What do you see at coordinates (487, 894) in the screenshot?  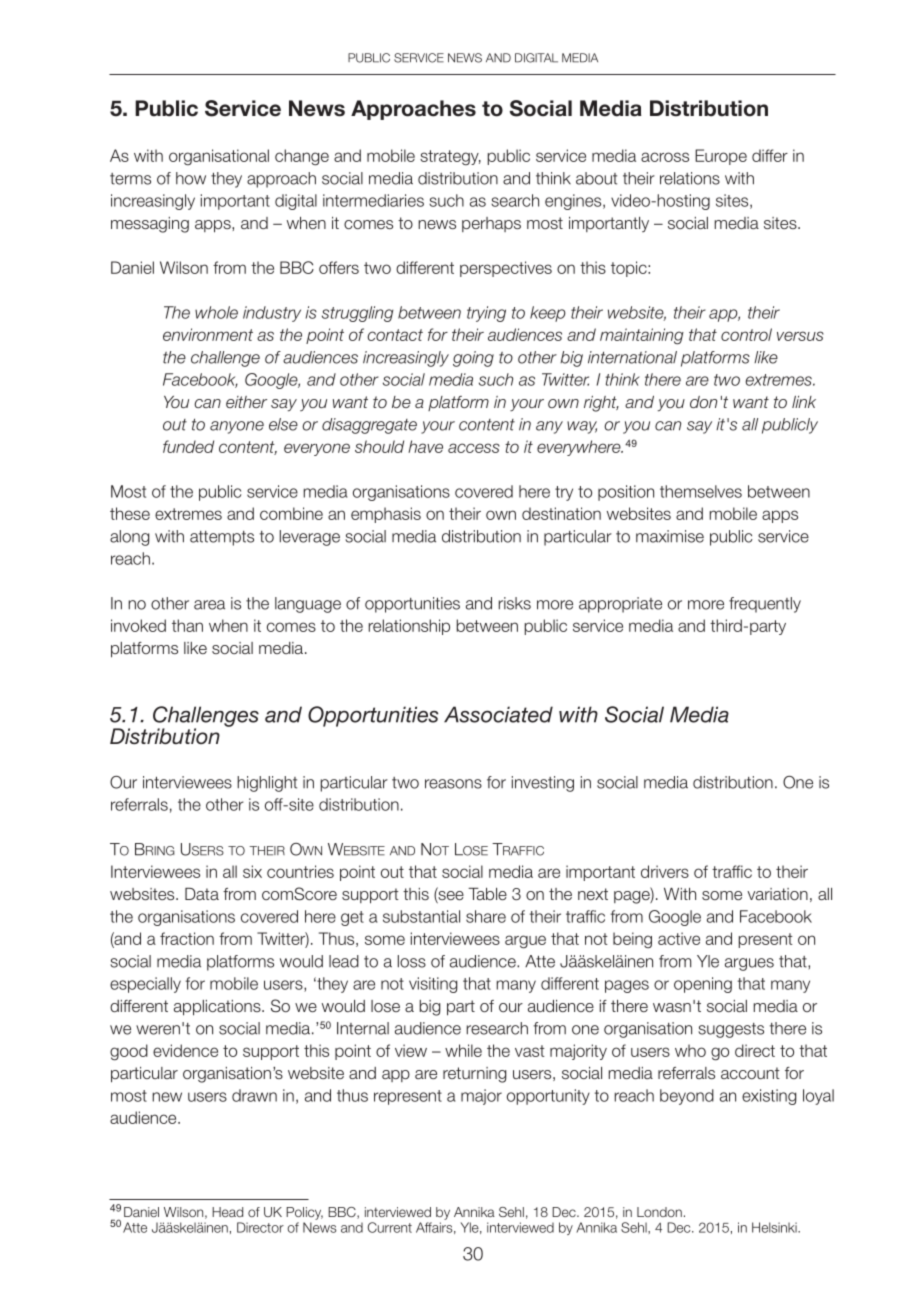 I see `table` at bounding box center [487, 894].
